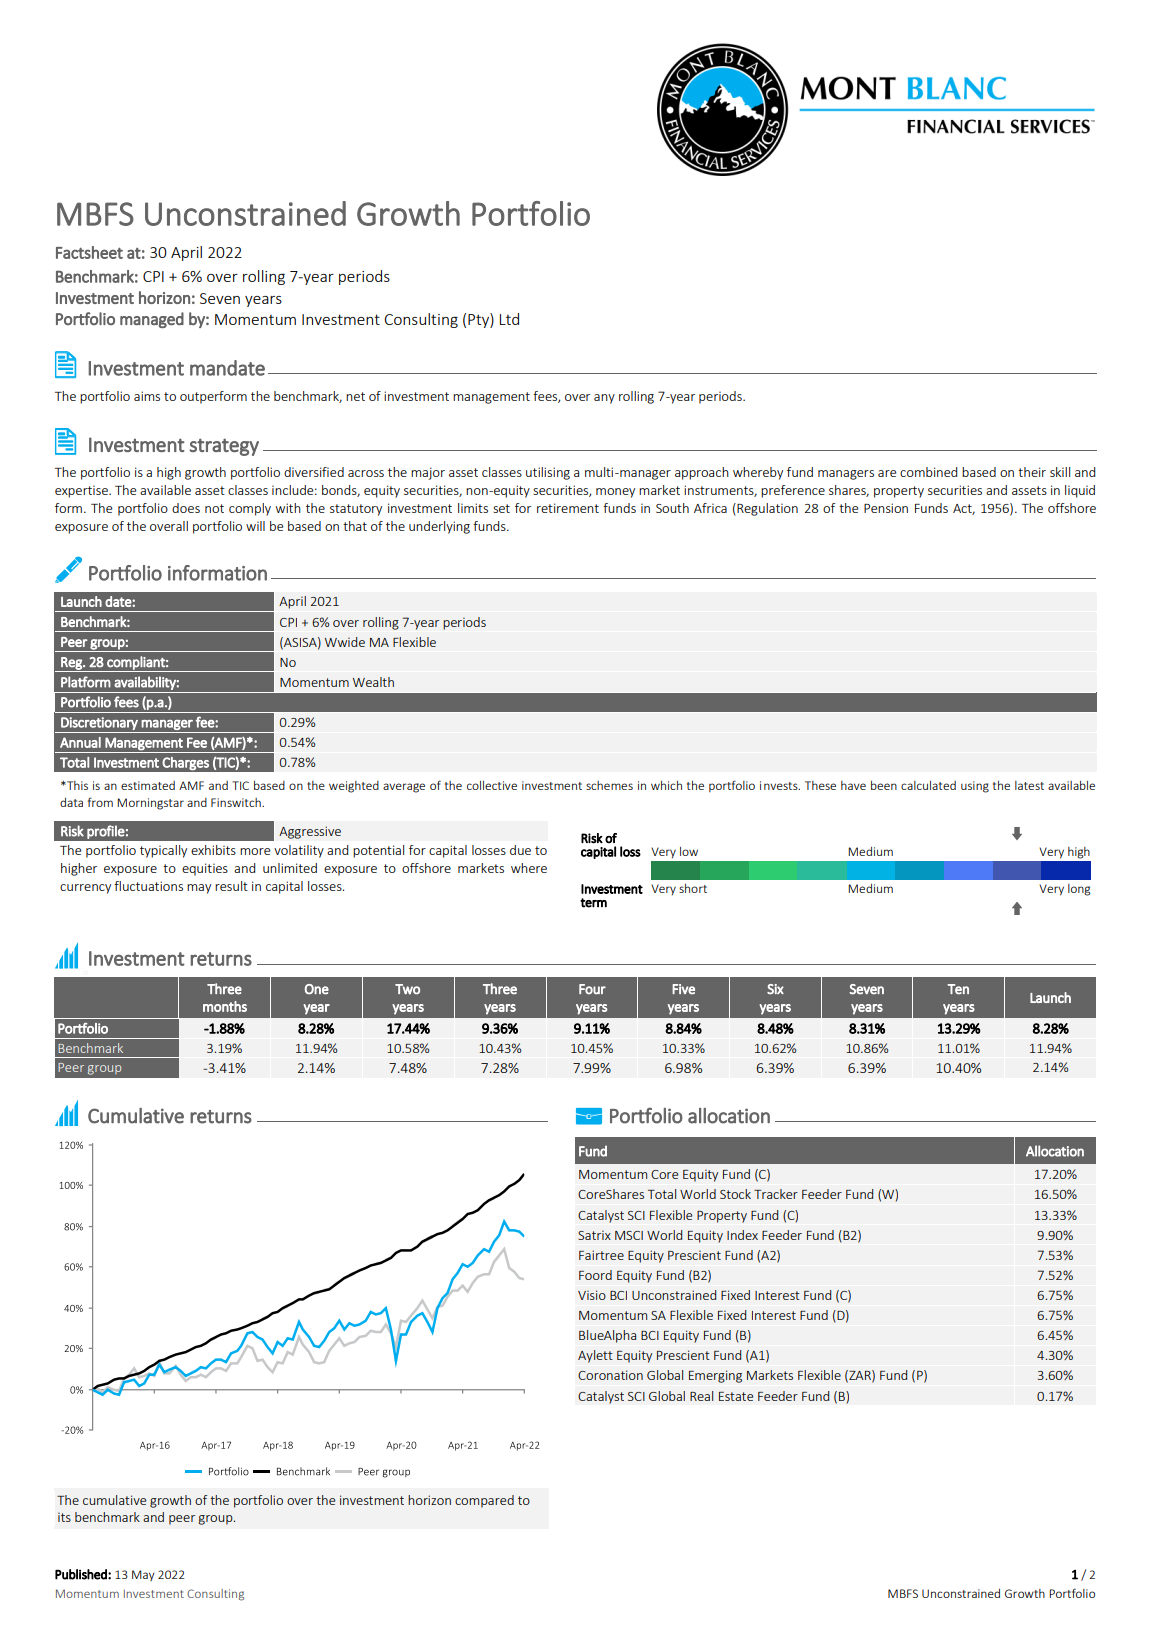  Describe the element at coordinates (776, 1194) in the document. I see `Tracker` at that location.
